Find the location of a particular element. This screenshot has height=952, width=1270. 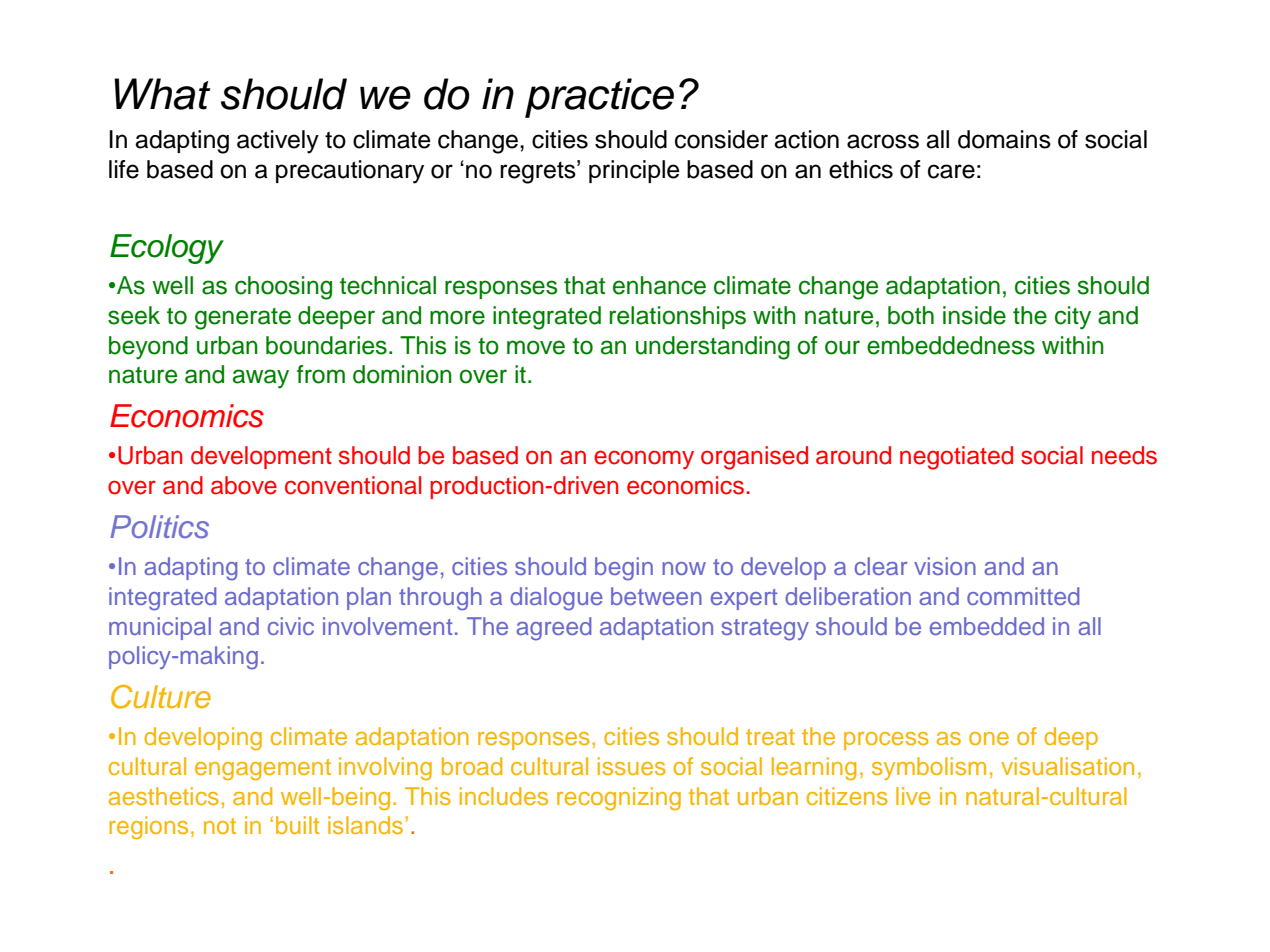

live is located at coordinates (913, 796).
